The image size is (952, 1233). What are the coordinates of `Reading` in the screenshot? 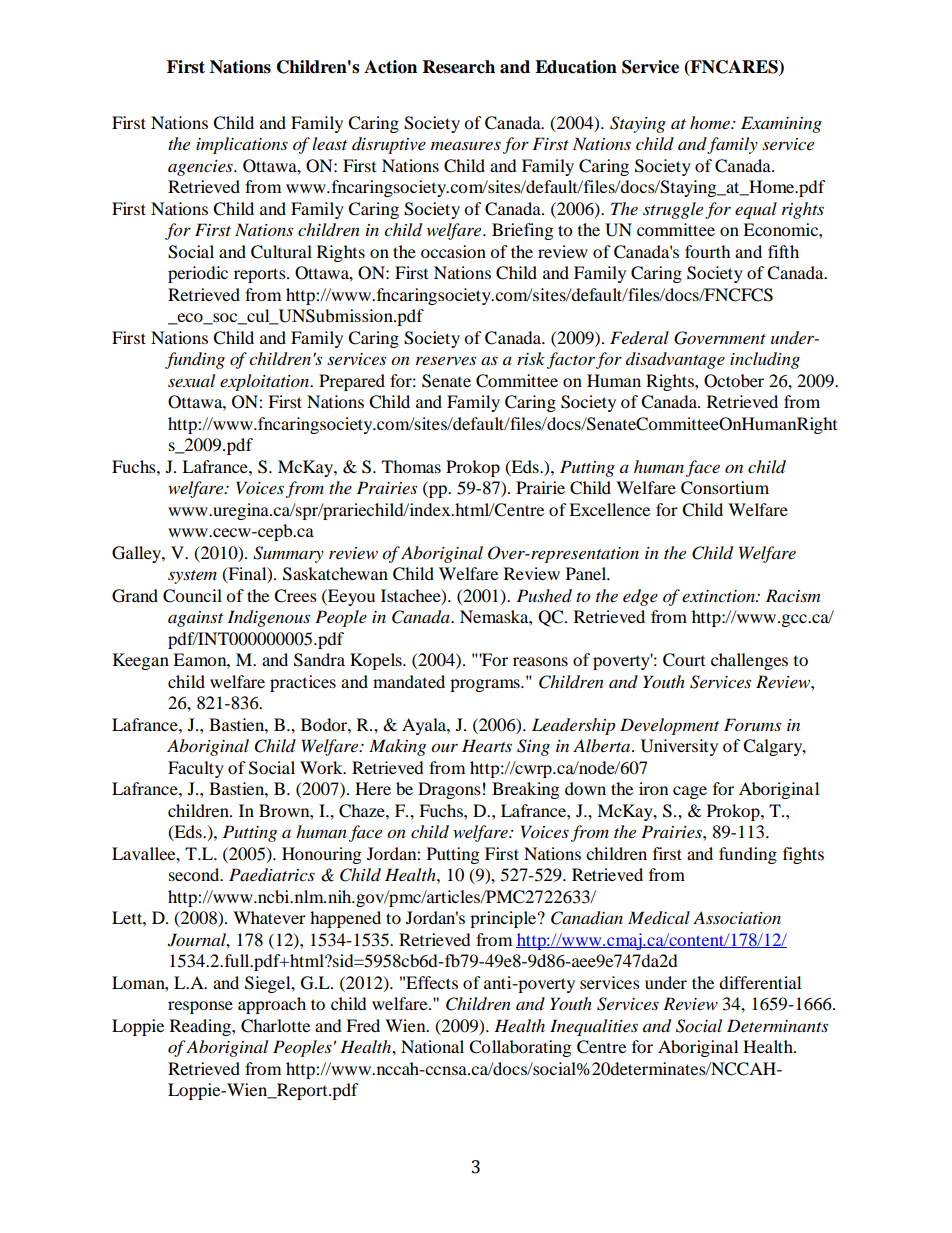 It's located at (201, 1027).
